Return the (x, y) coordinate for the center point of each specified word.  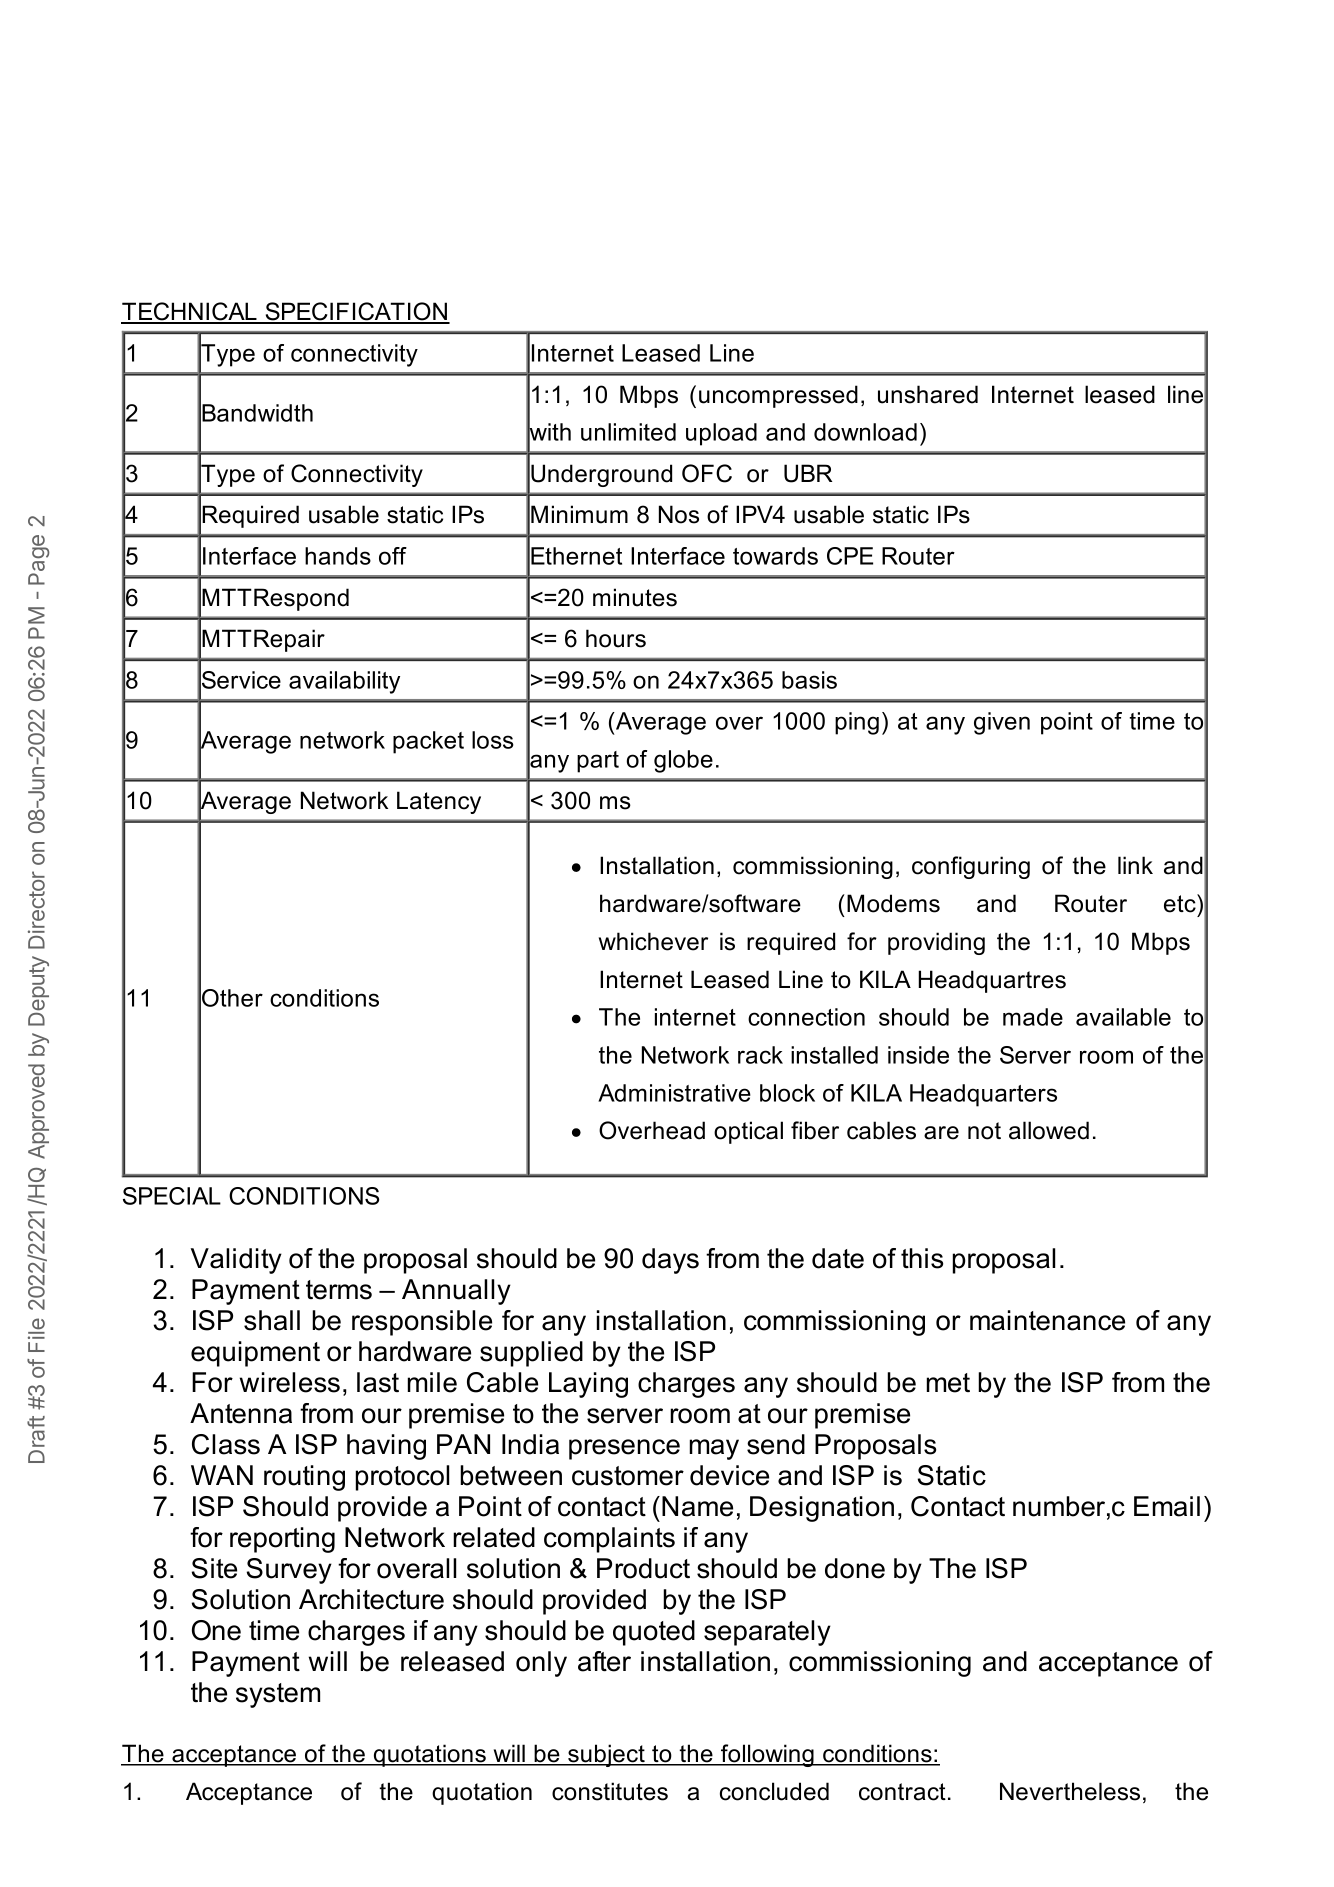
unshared (928, 394)
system (278, 1695)
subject (606, 1755)
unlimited (628, 432)
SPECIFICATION (356, 312)
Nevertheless (1070, 1791)
